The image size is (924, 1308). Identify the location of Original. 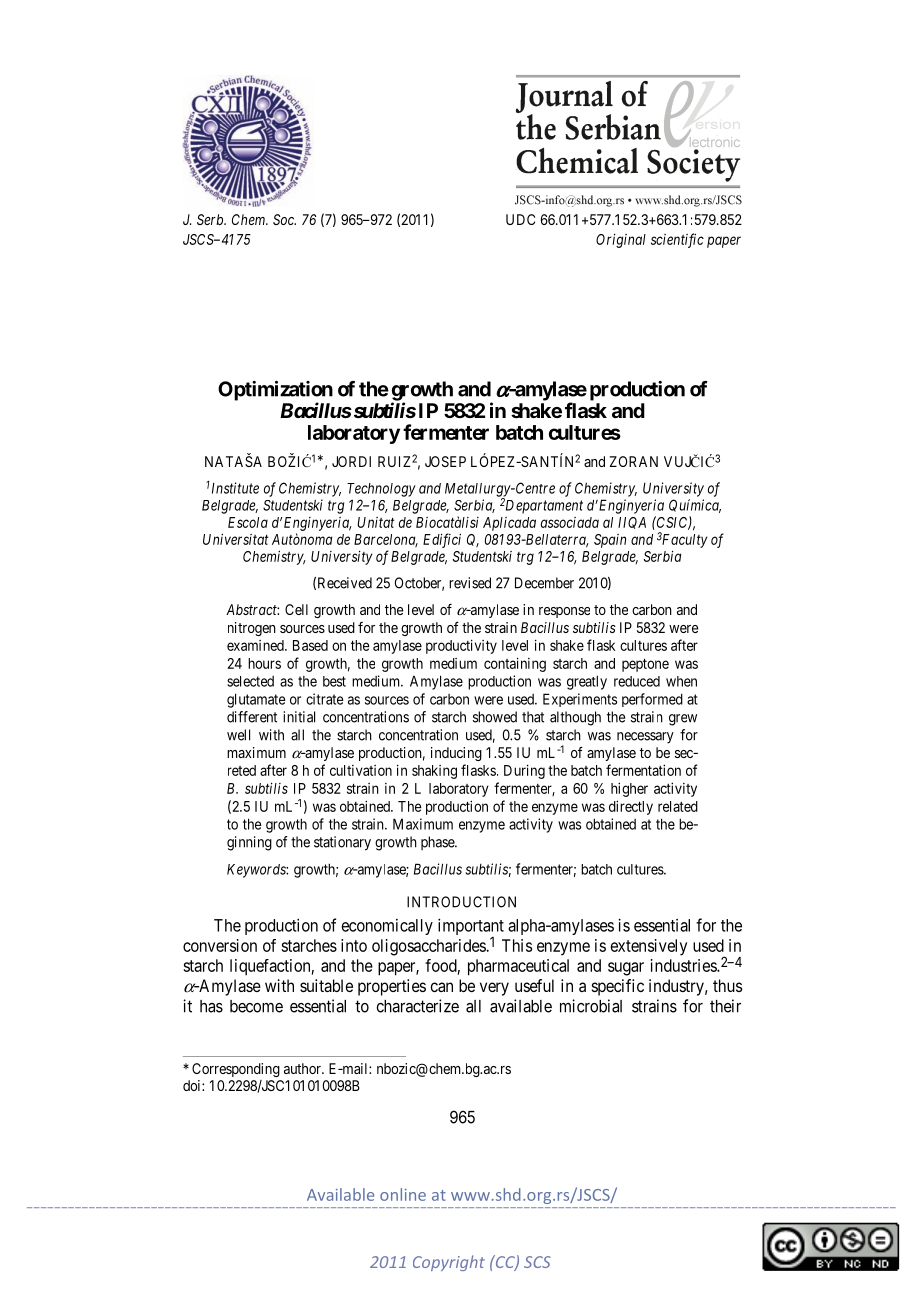
(621, 241).
